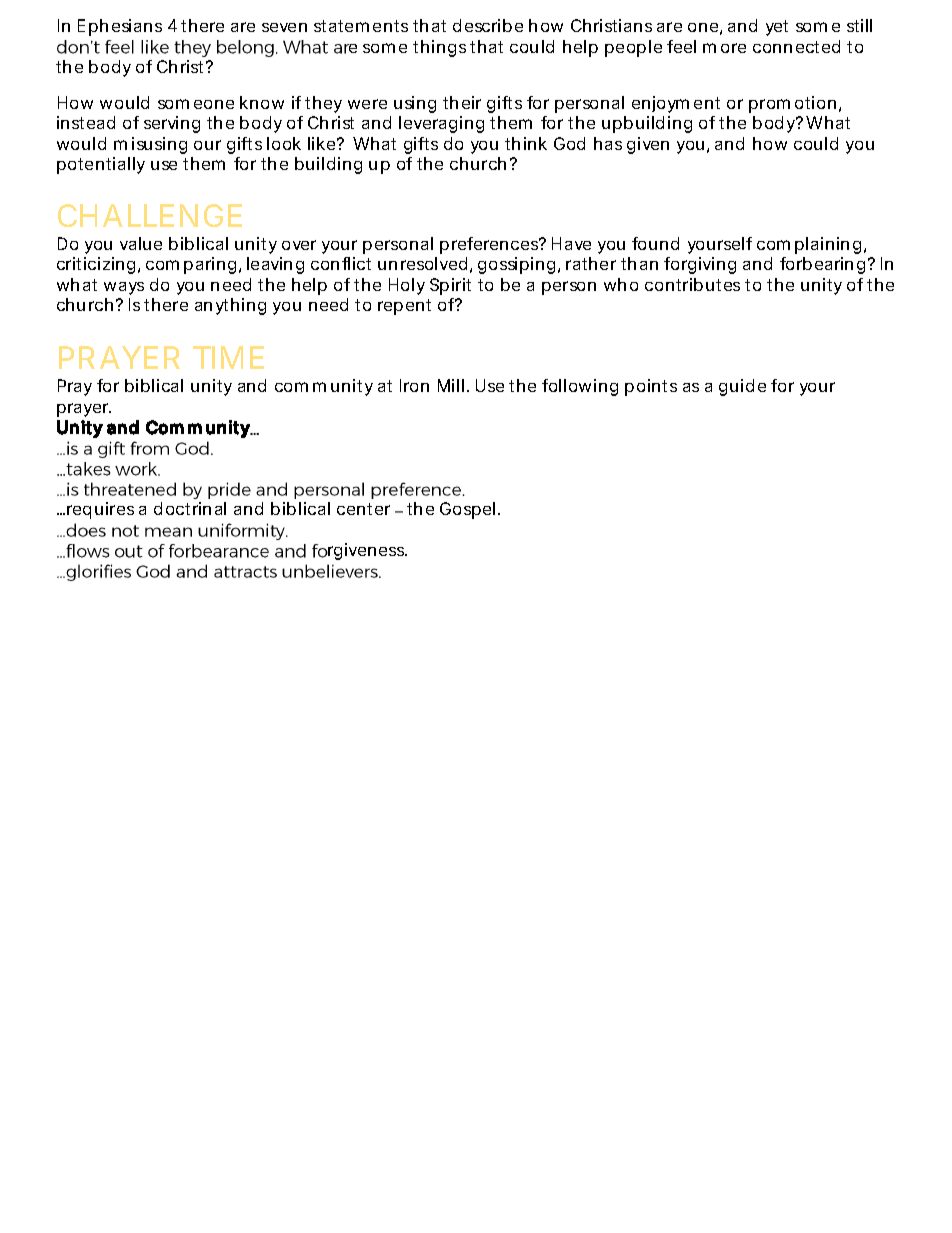 The height and width of the image is (1233, 952). Describe the element at coordinates (796, 46) in the image. I see `connected` at that location.
